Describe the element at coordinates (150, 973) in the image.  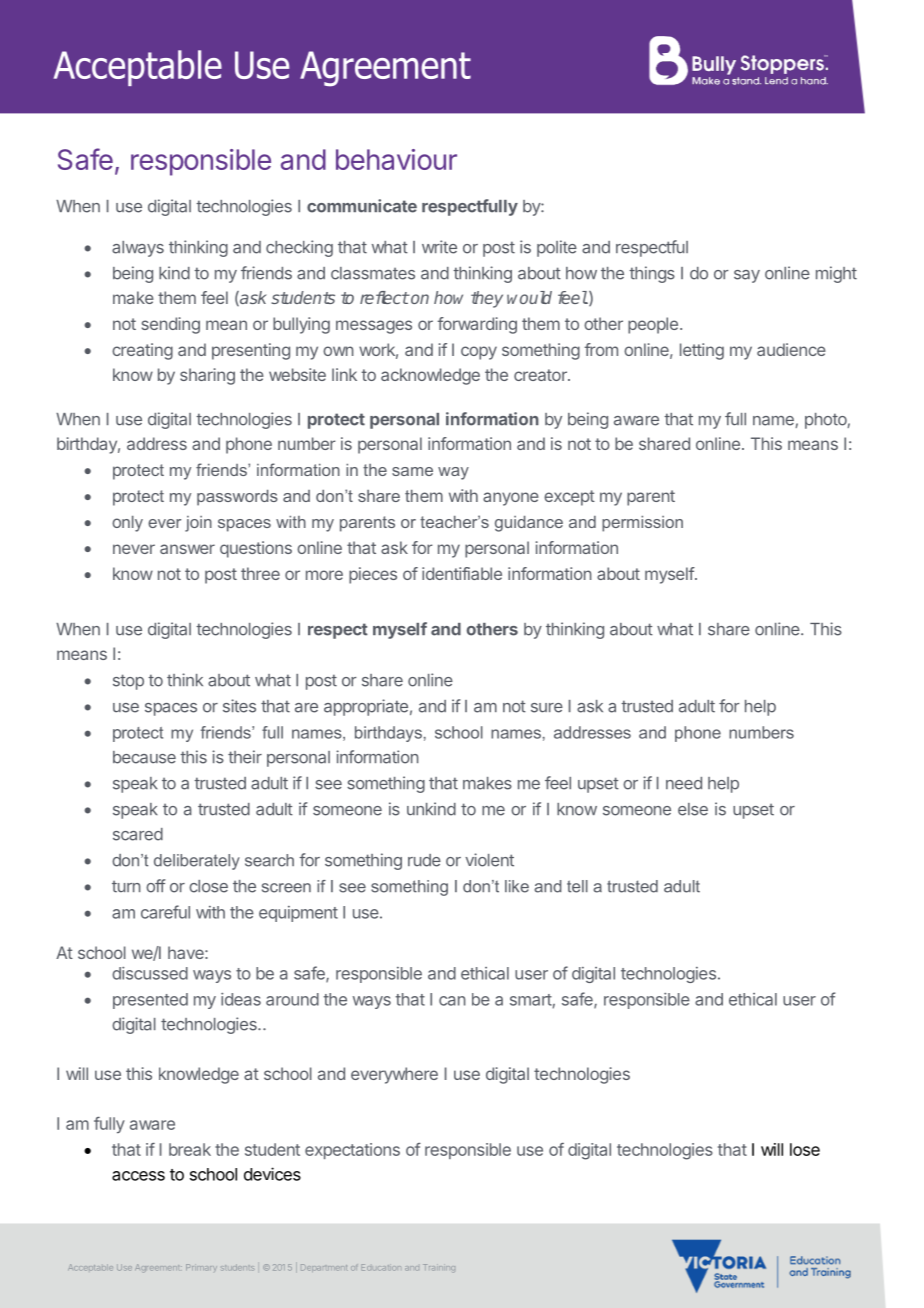
I see `discussed` at that location.
